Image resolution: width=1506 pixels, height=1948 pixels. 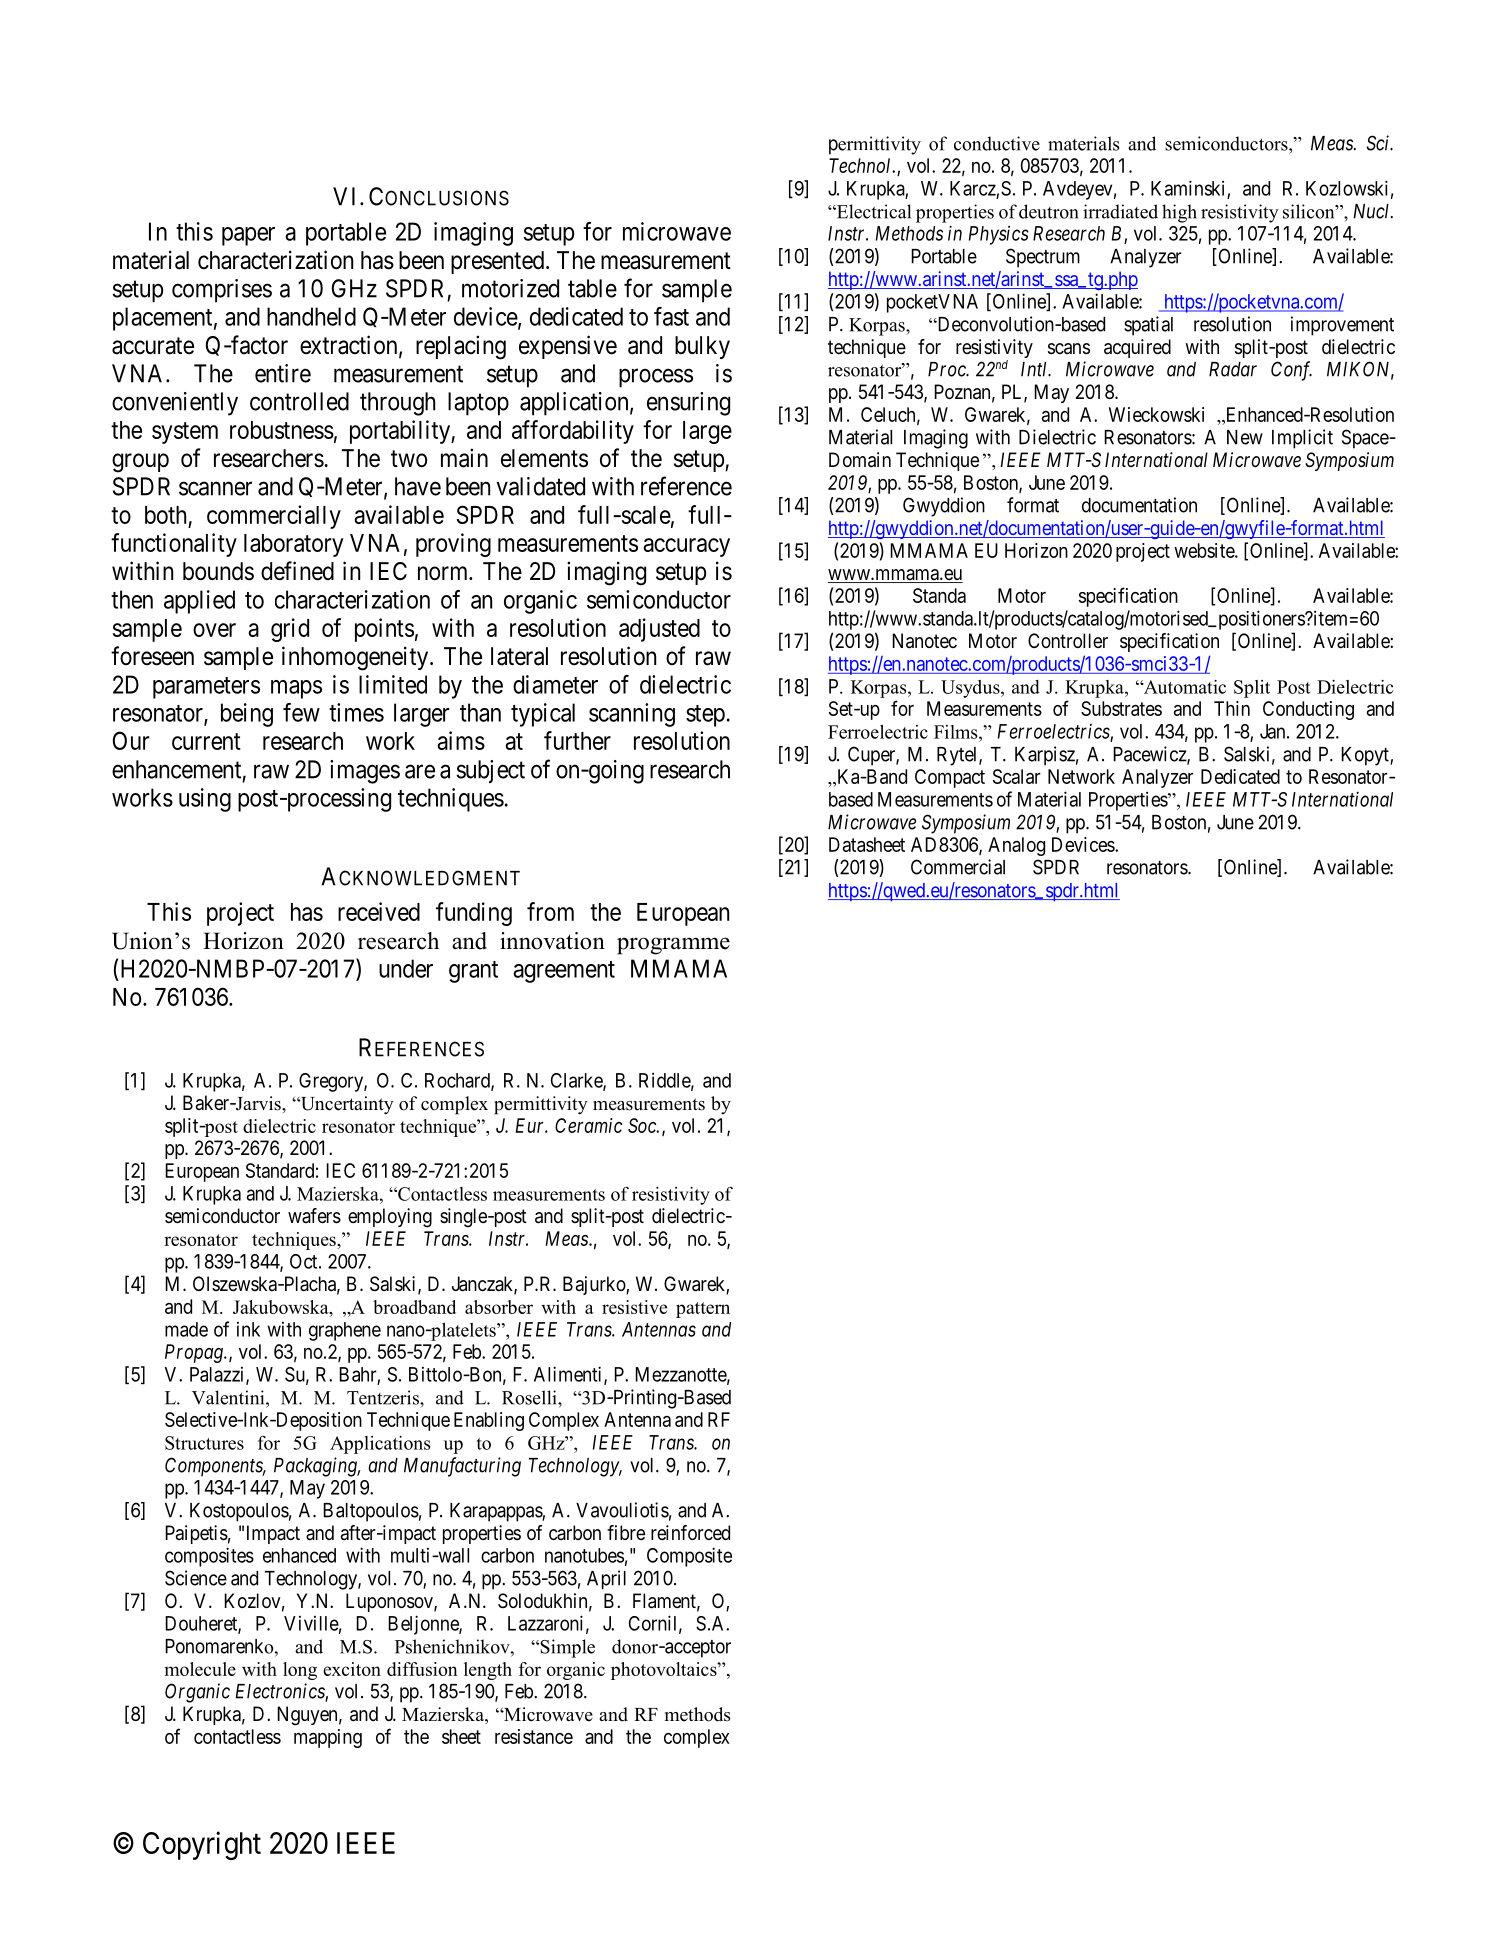 What do you see at coordinates (1245, 437) in the image?
I see `New` at bounding box center [1245, 437].
